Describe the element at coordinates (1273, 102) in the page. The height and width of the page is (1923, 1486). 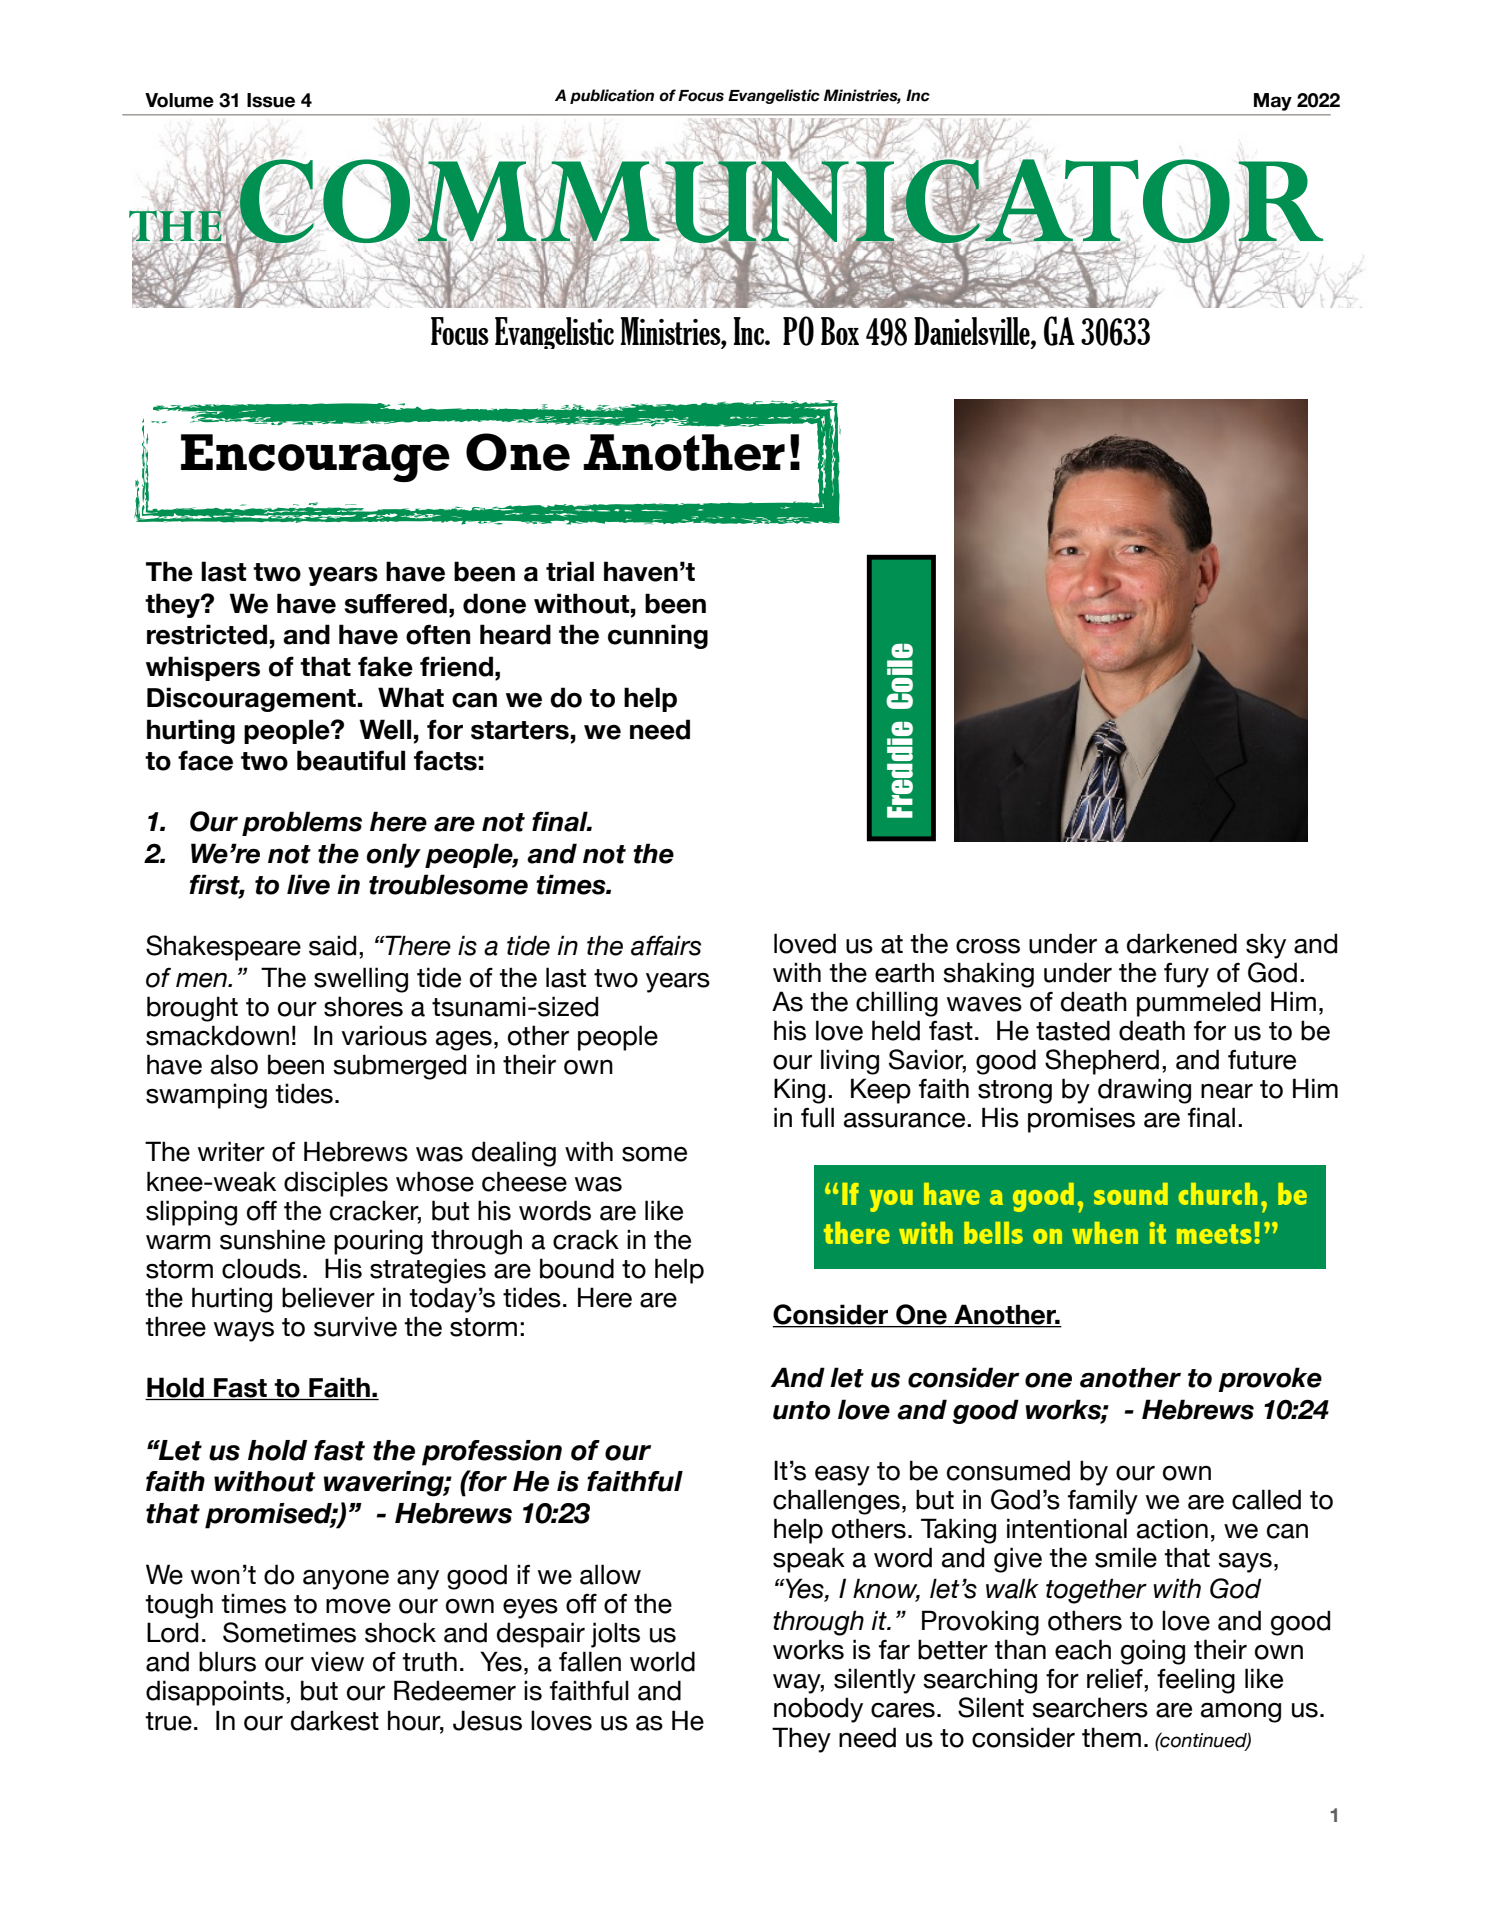
I see `May` at that location.
